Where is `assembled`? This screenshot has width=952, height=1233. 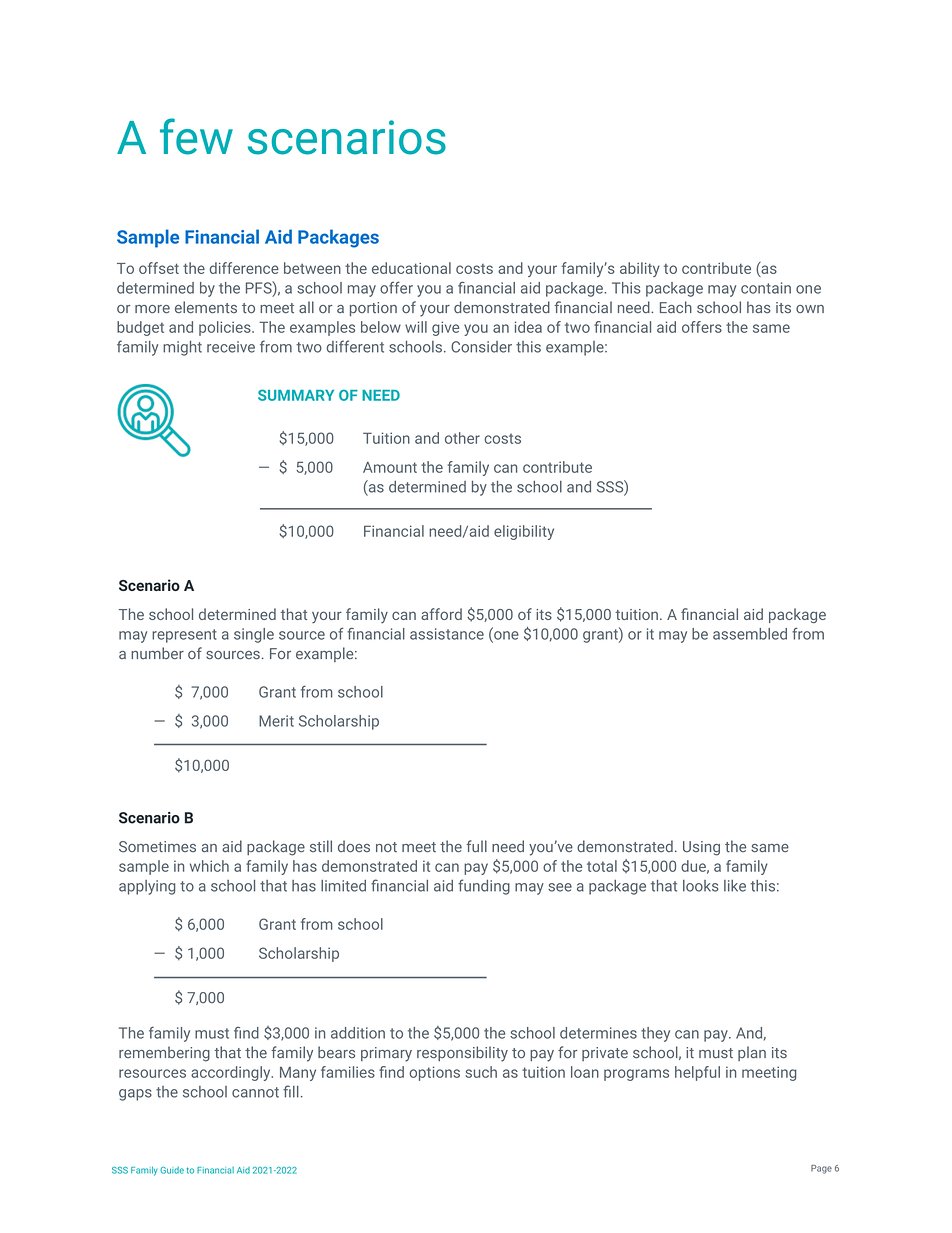
assembled is located at coordinates (750, 634).
